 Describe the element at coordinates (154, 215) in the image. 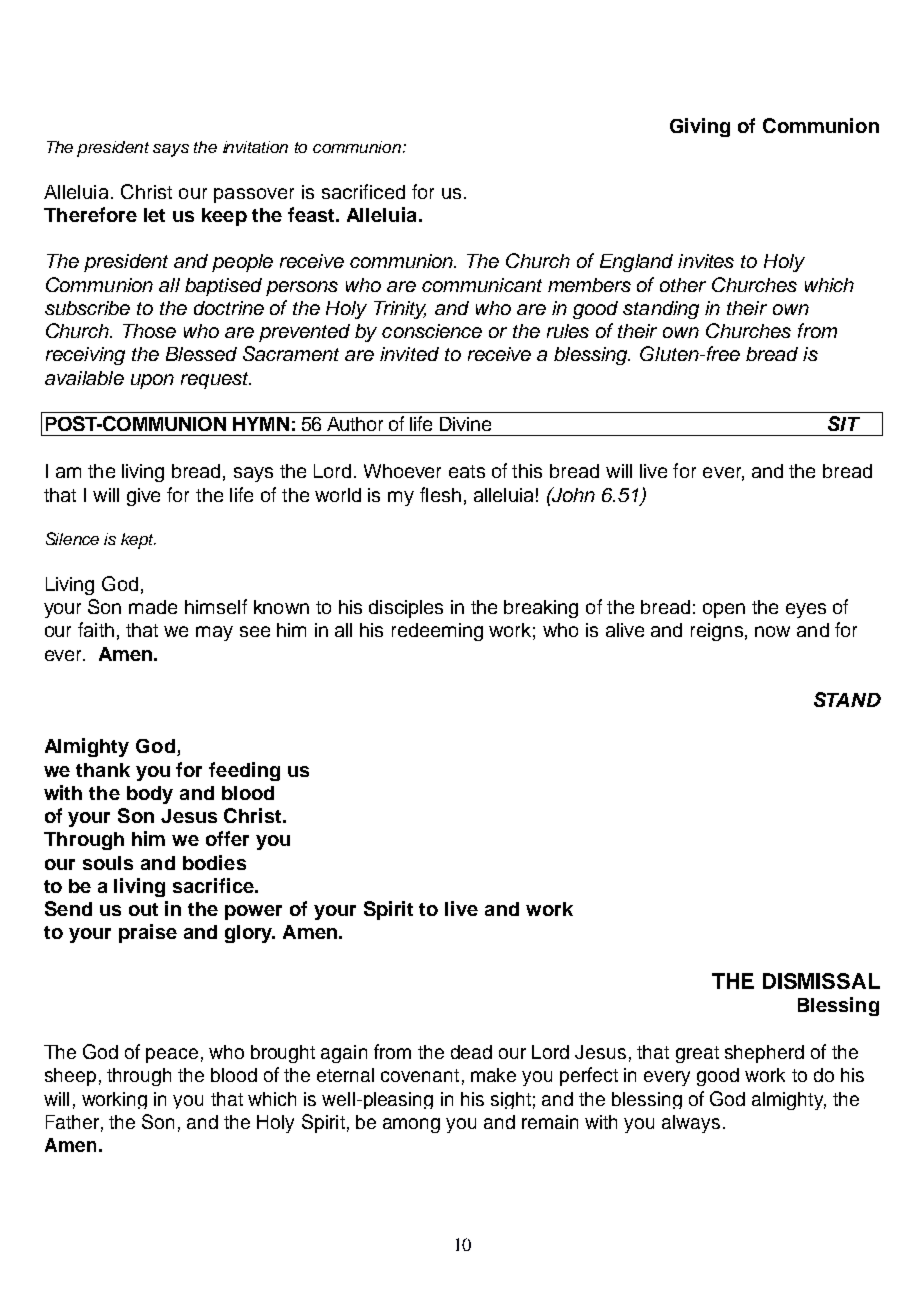

I see `let` at that location.
